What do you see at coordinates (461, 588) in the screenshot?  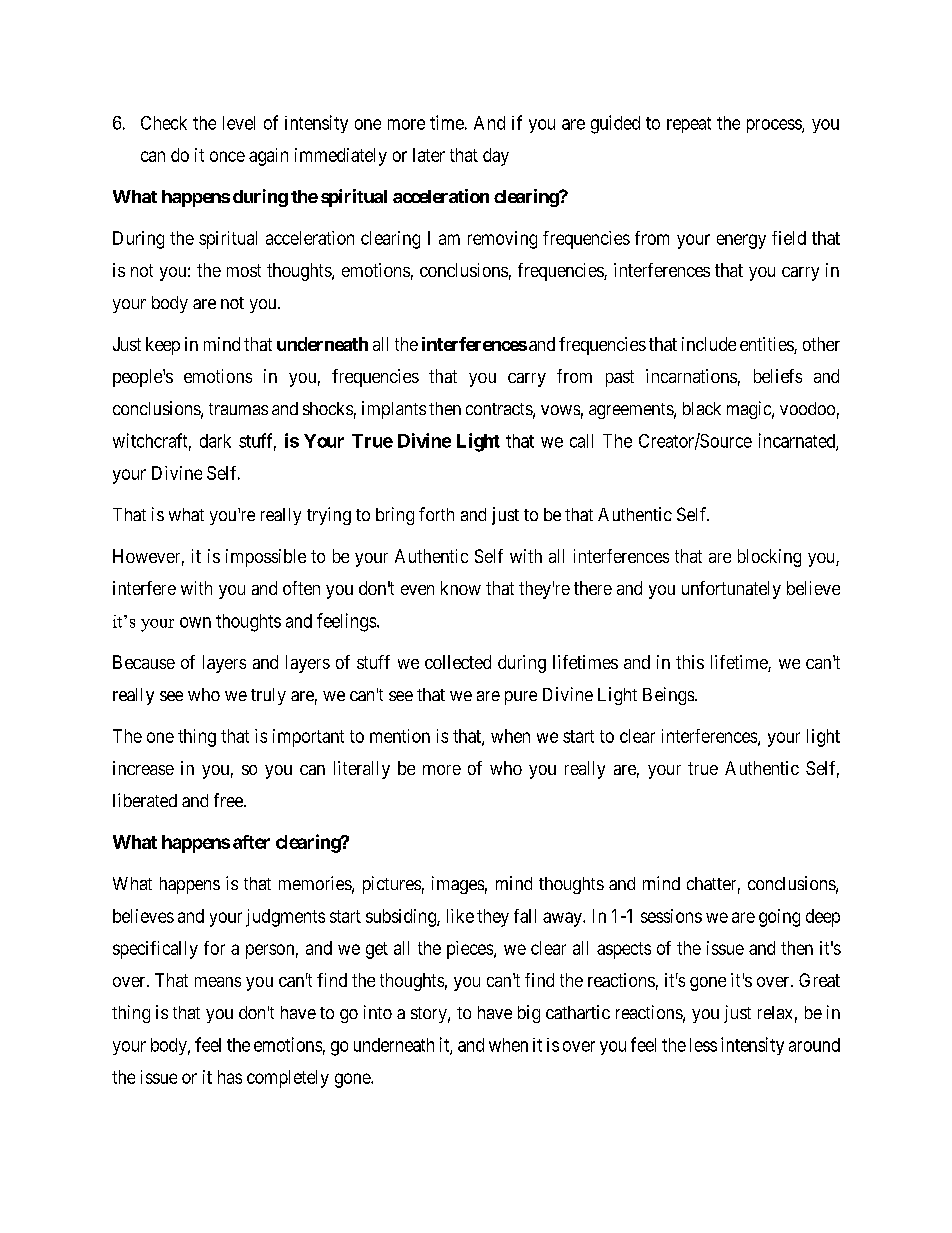 I see `know` at bounding box center [461, 588].
